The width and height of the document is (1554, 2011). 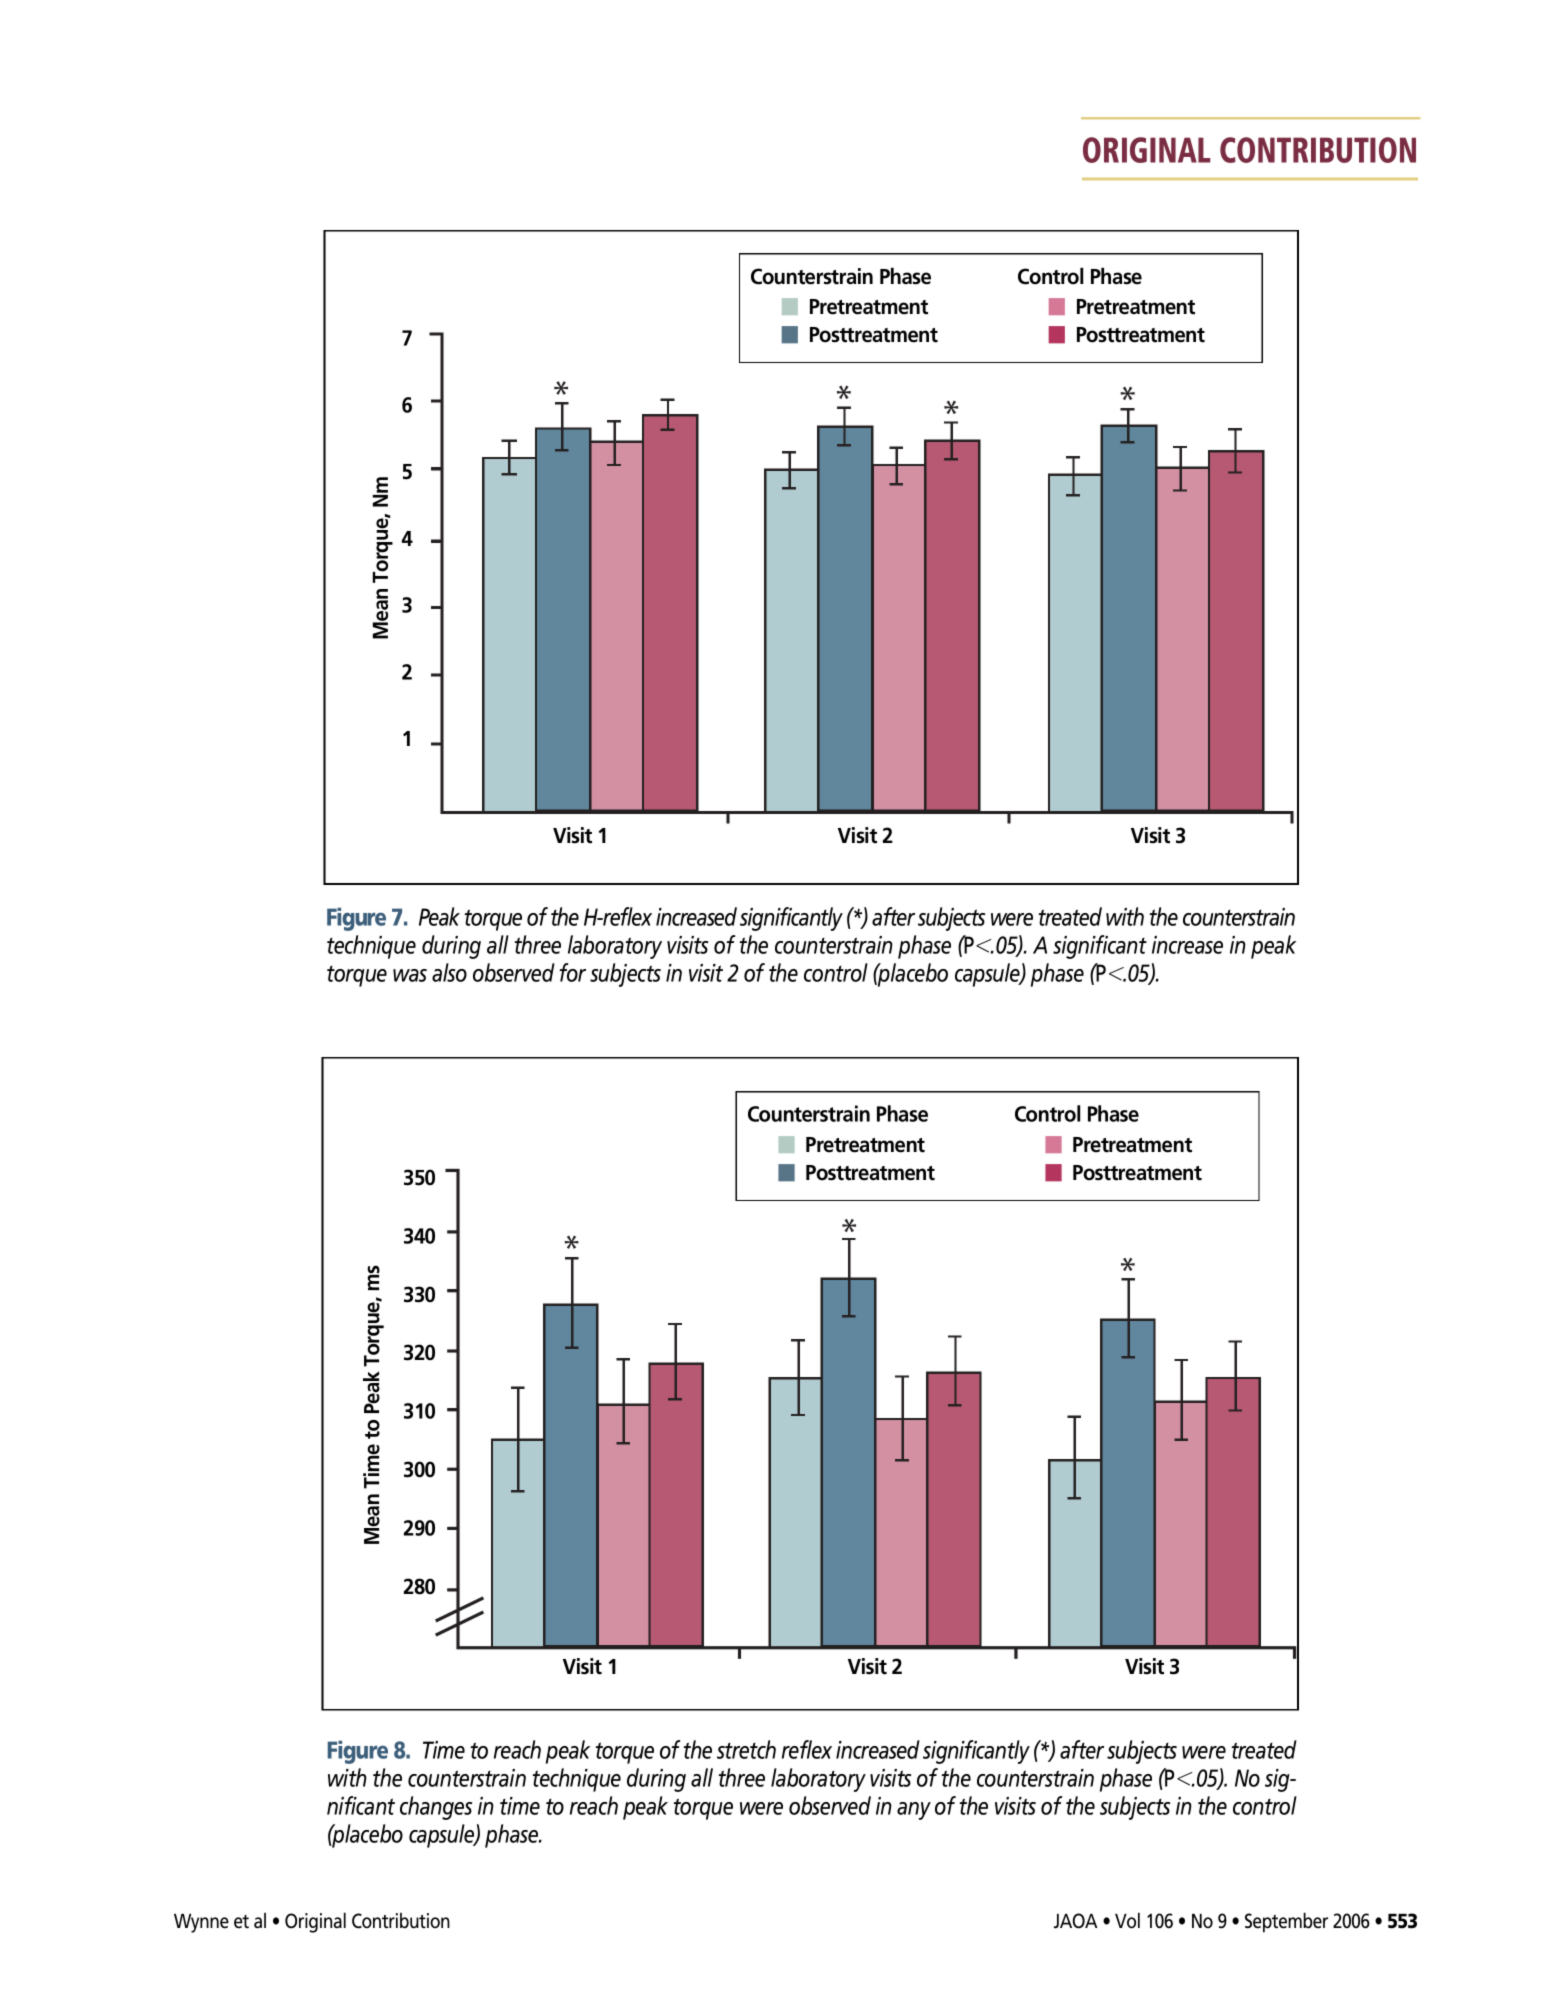 I want to click on Wynne, so click(x=201, y=1923).
